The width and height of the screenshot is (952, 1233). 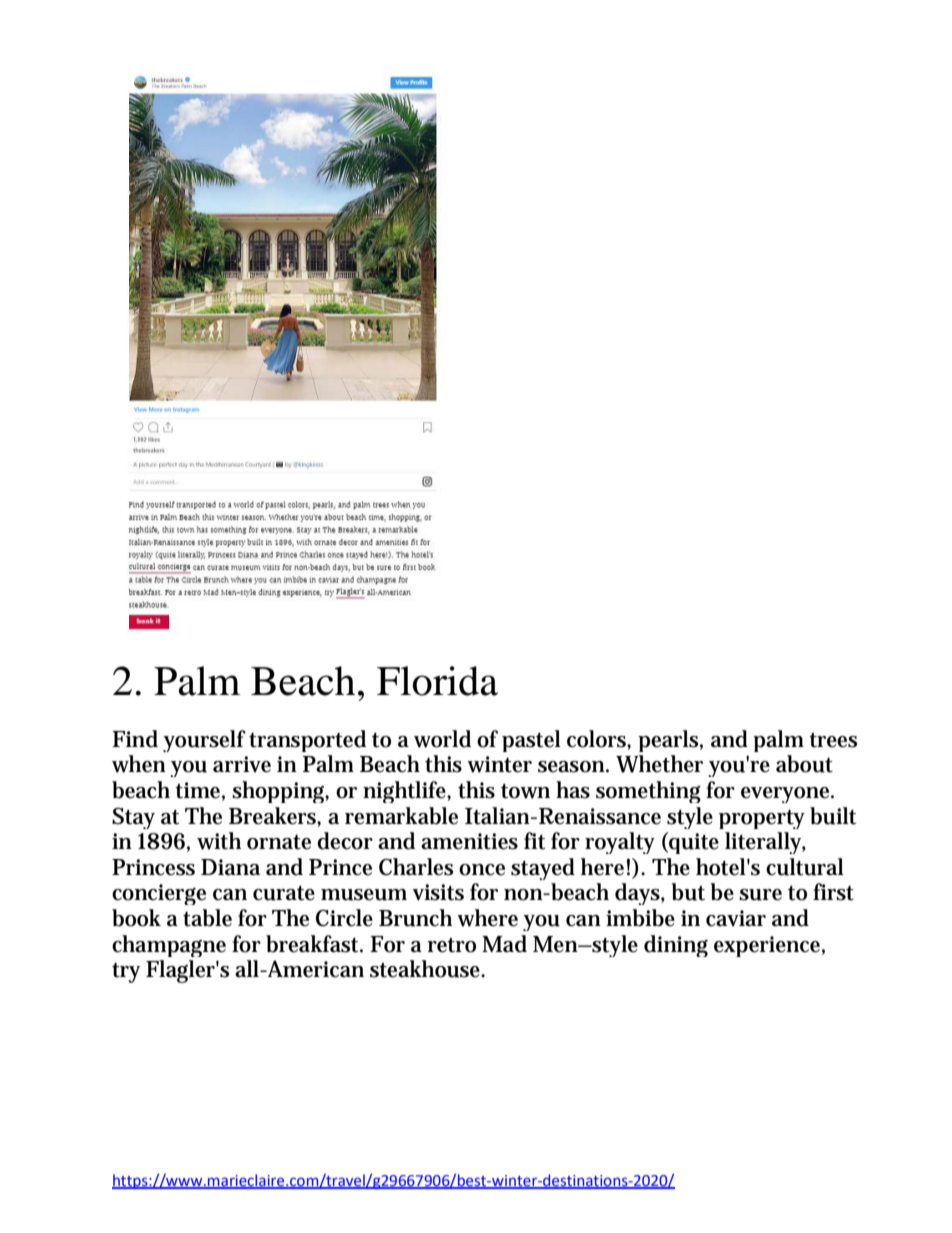 What do you see at coordinates (427, 969) in the screenshot?
I see `steakhouse` at bounding box center [427, 969].
